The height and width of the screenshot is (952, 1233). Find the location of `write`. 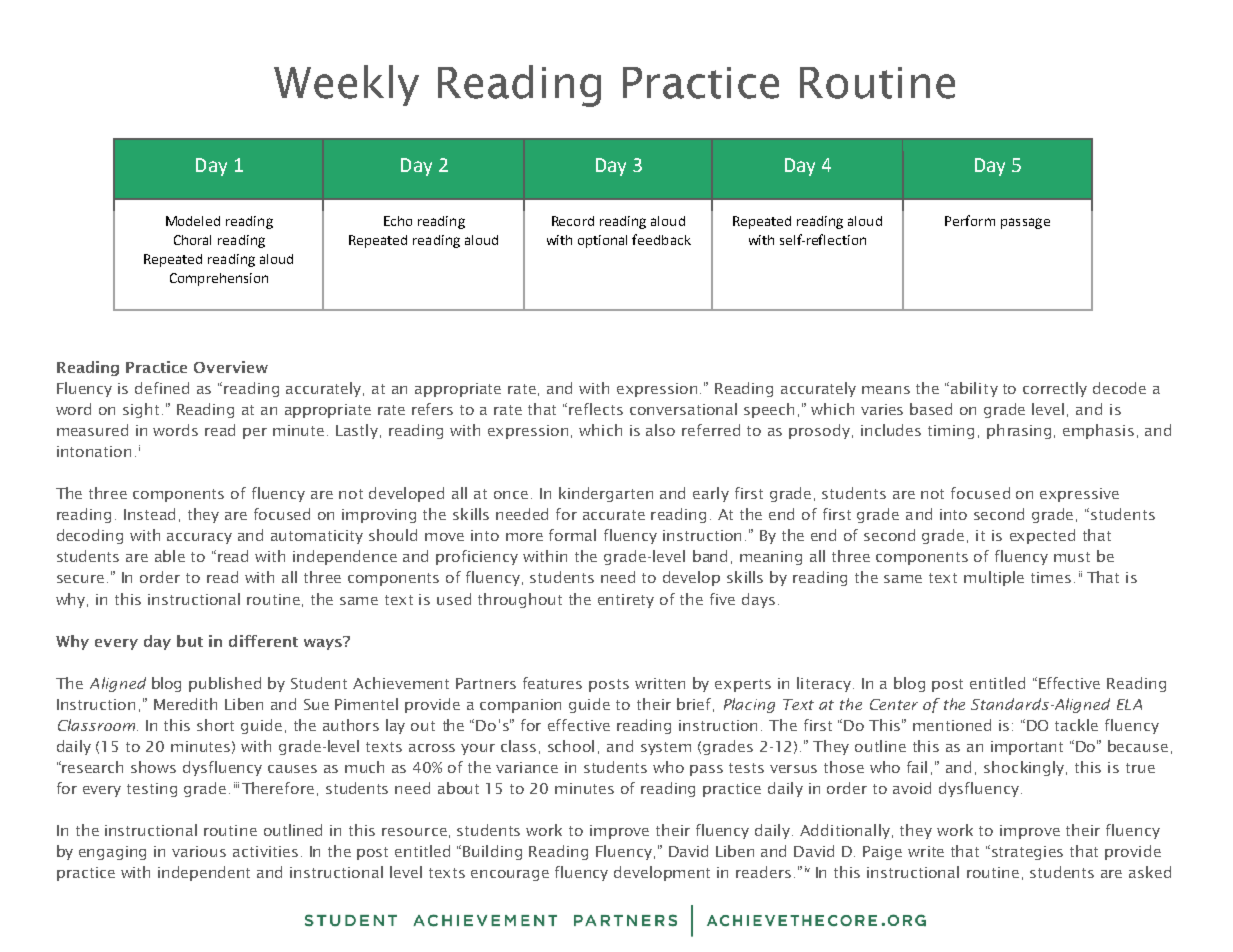

write is located at coordinates (926, 851).
